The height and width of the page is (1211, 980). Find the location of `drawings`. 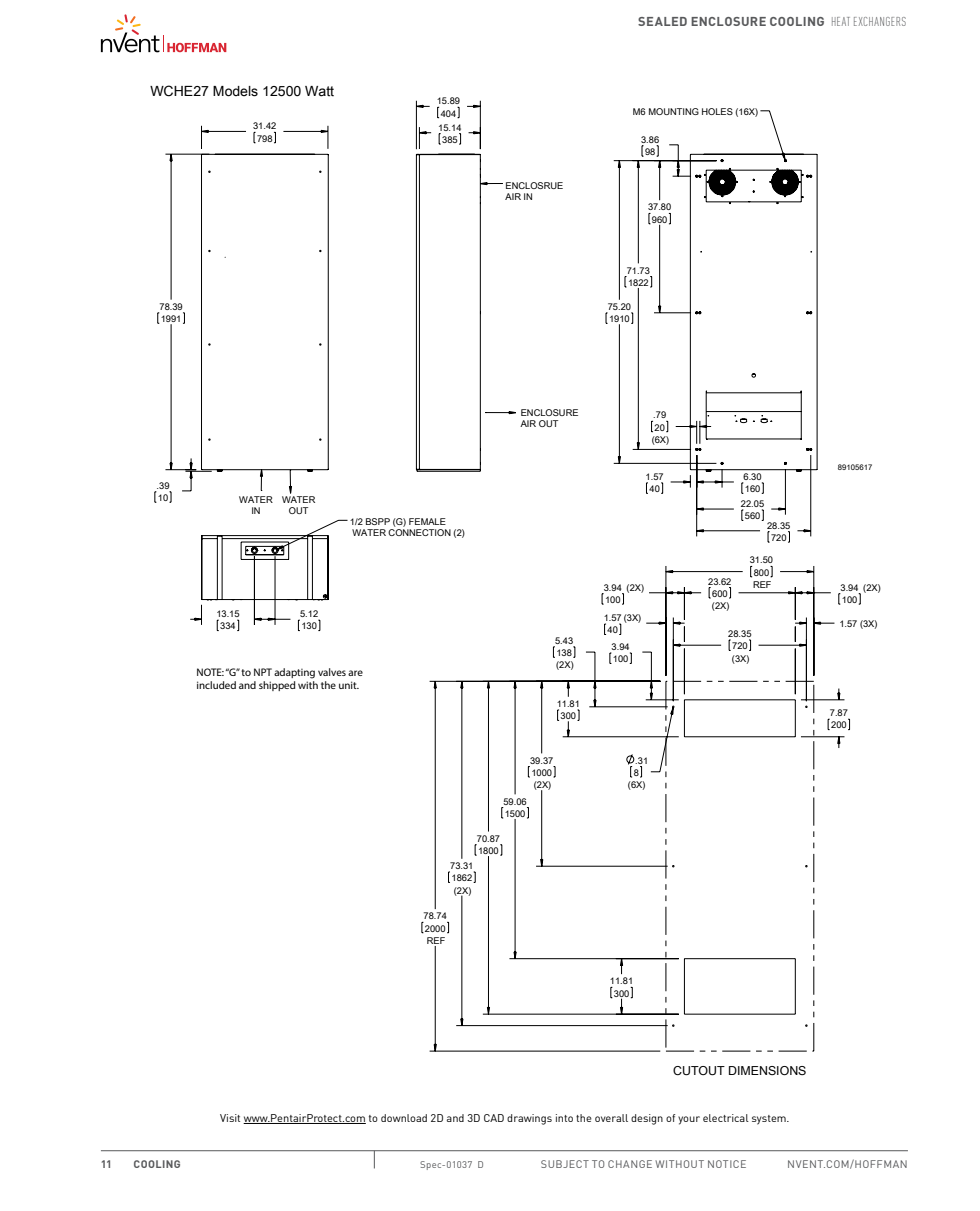

drawings is located at coordinates (529, 1119).
